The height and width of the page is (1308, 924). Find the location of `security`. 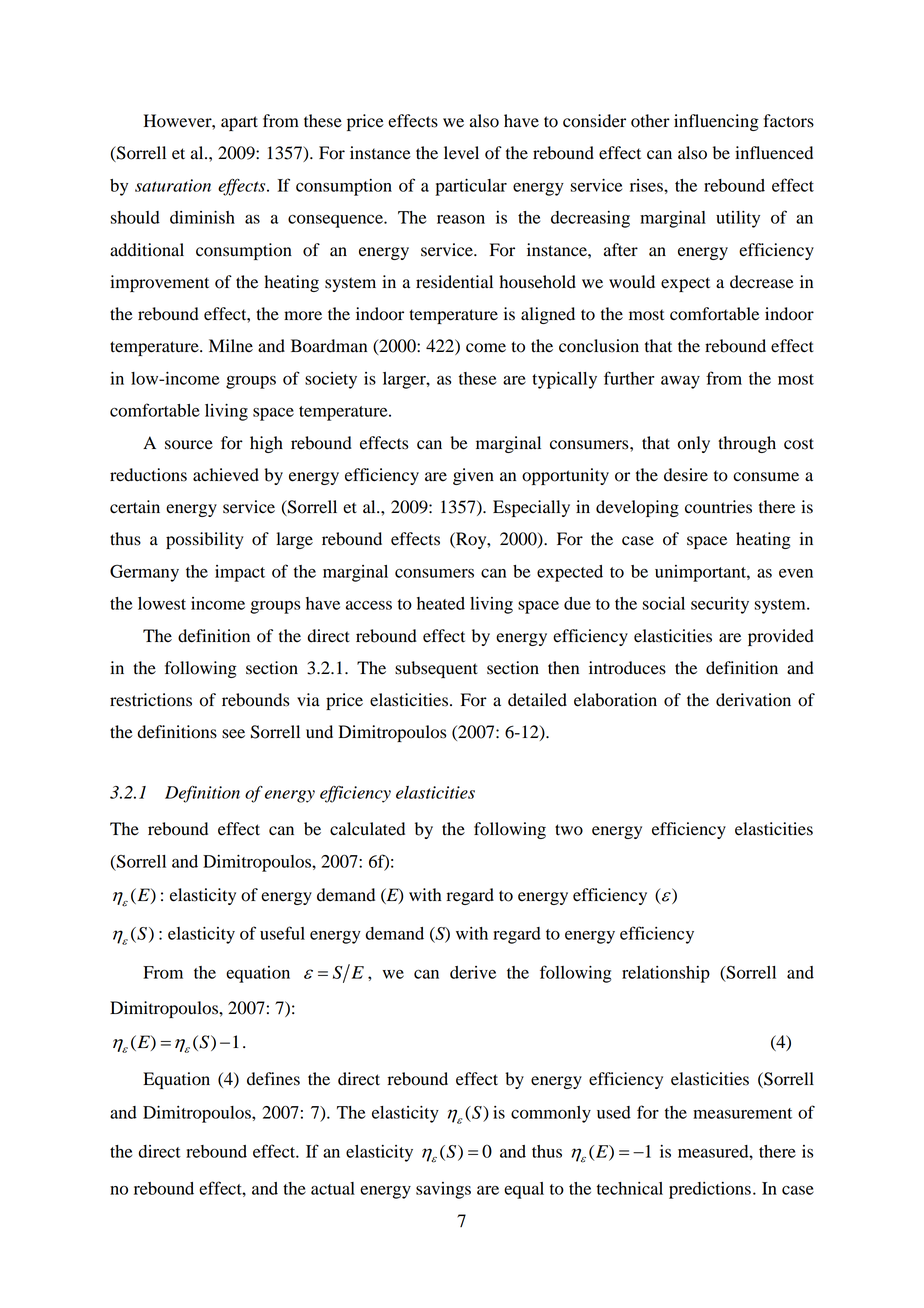

security is located at coordinates (720, 605).
